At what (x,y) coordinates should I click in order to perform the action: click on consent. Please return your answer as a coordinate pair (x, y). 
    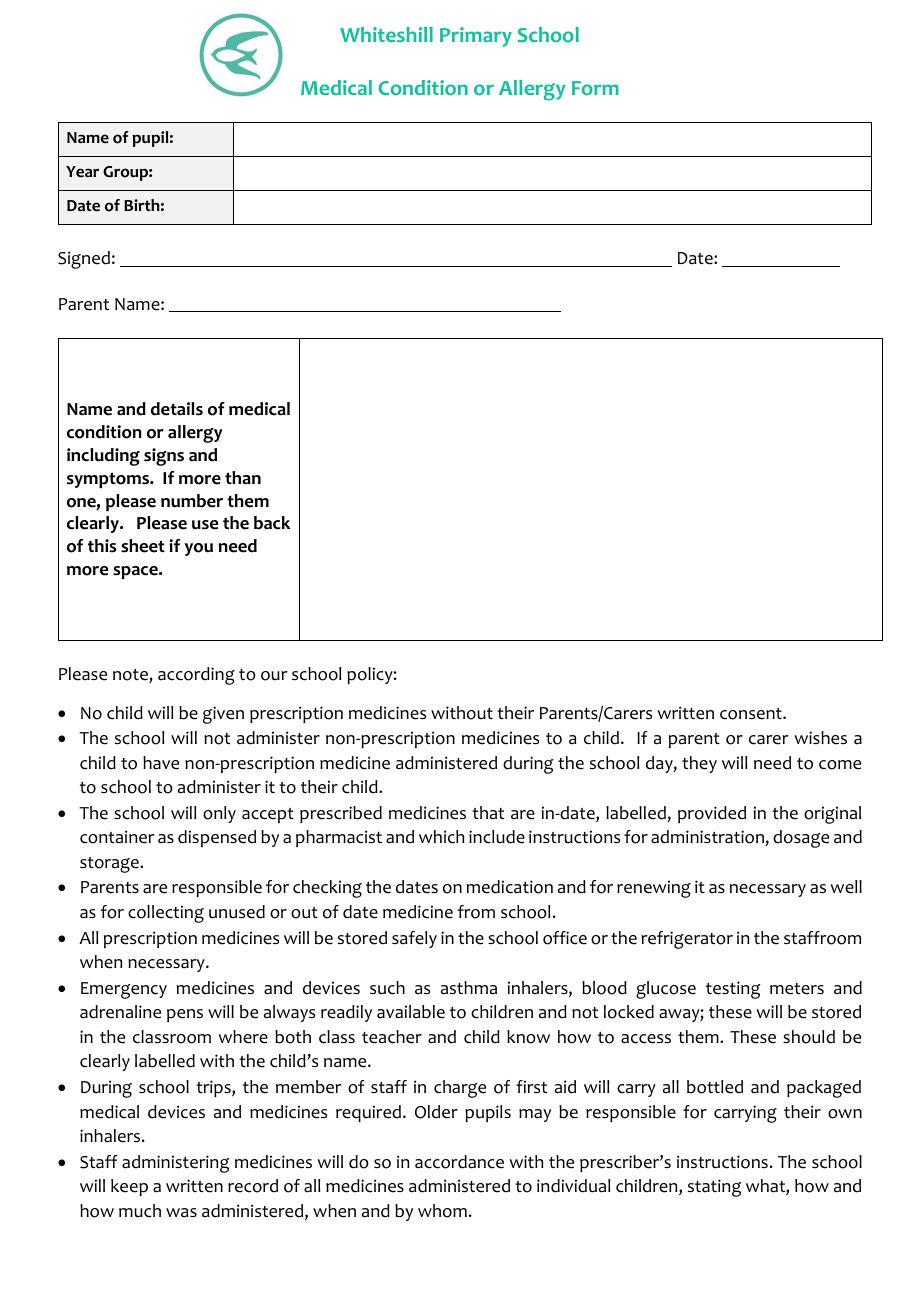
    Looking at the image, I should click on (752, 714).
